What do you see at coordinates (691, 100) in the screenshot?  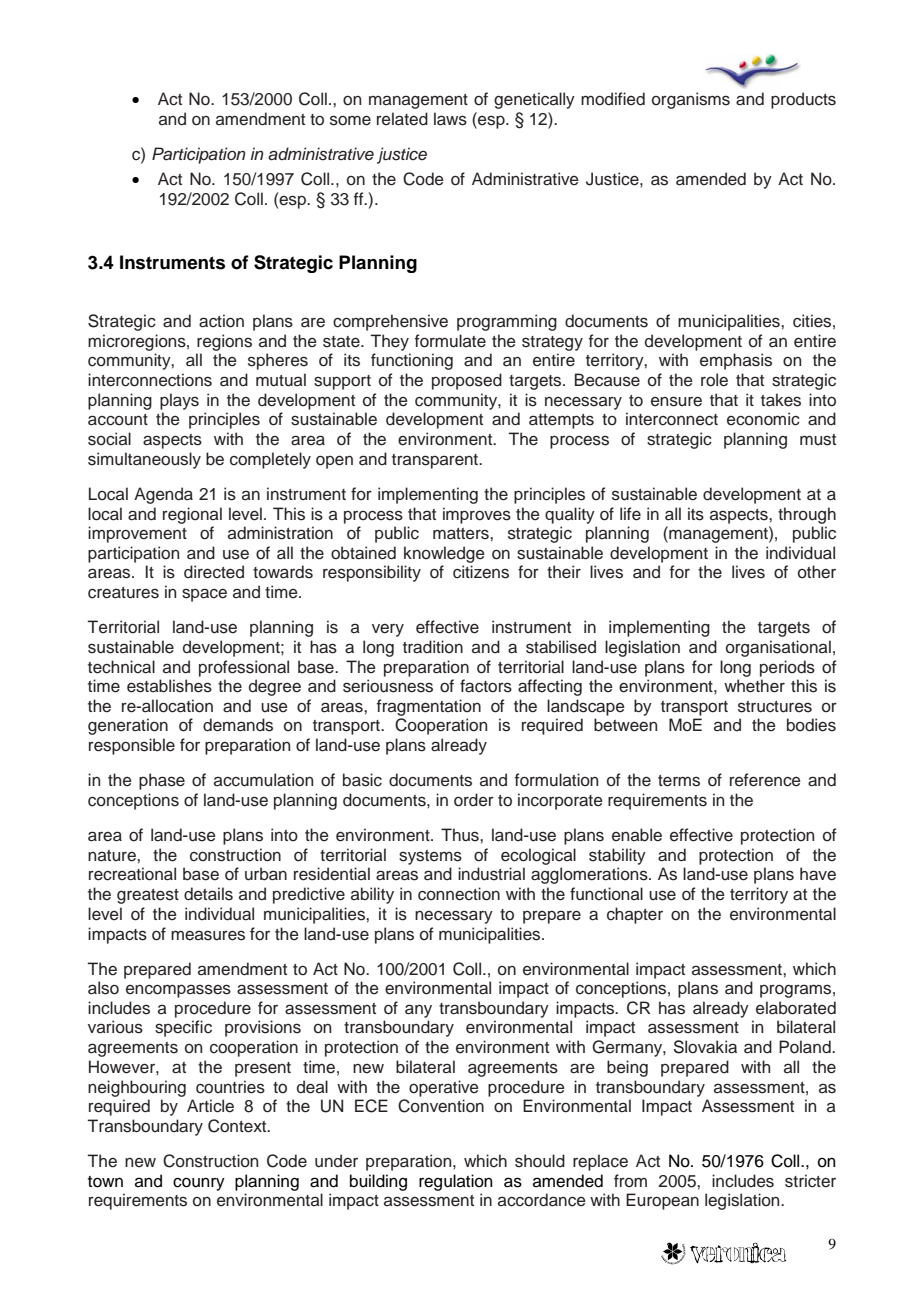 I see `organisms` at bounding box center [691, 100].
